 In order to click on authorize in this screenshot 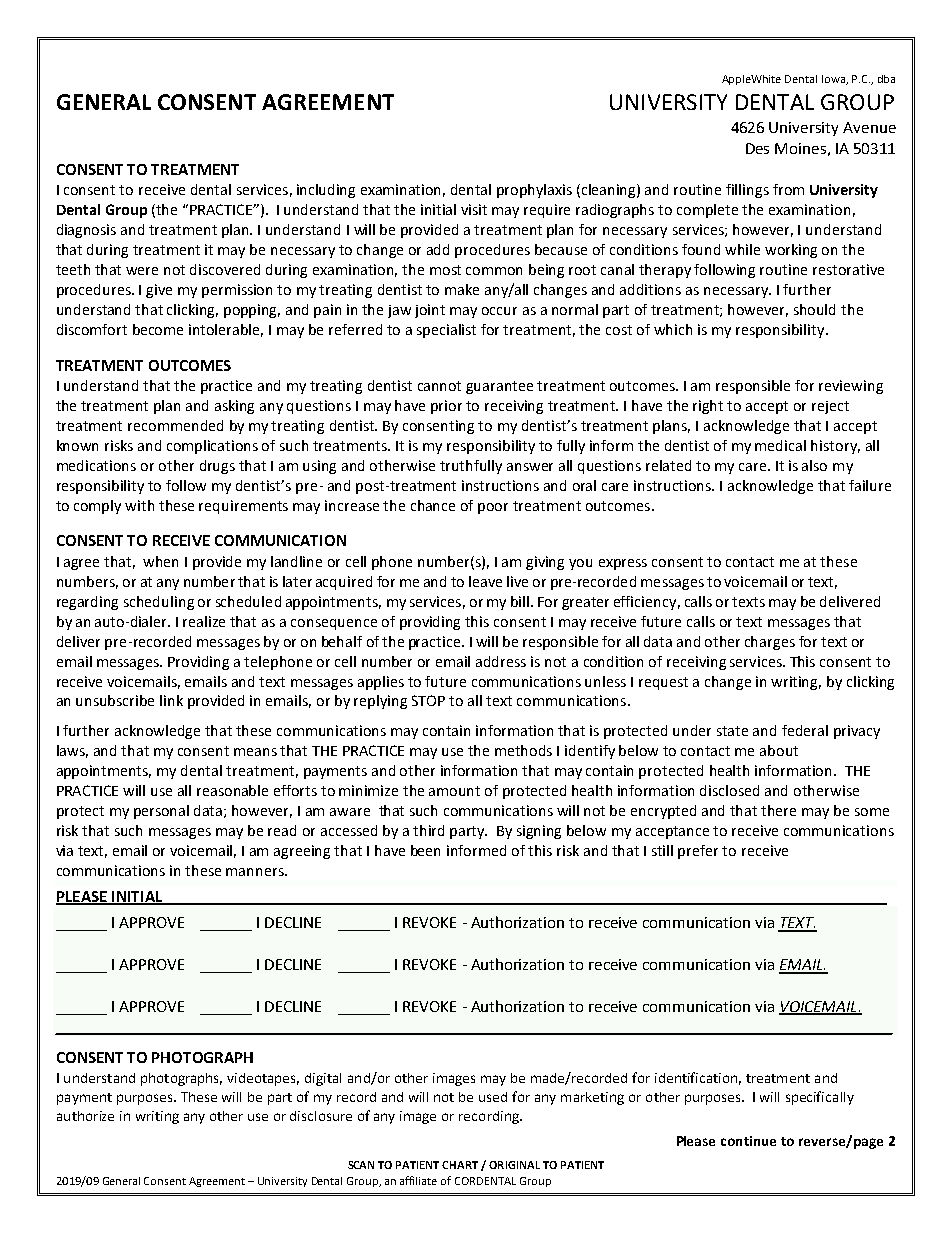, I will do `click(85, 1116)`.
